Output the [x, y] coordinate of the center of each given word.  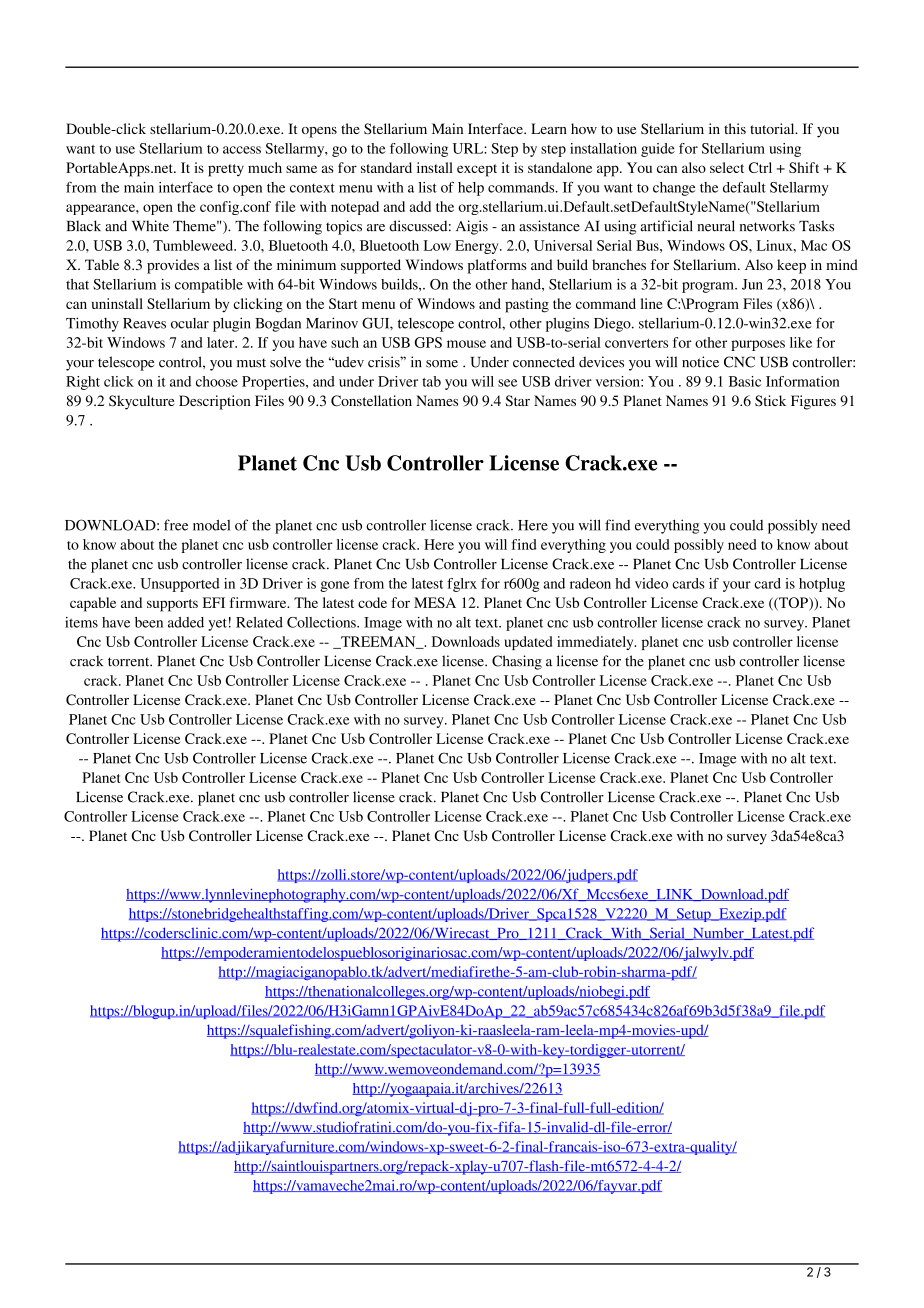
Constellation [371, 401]
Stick [770, 400]
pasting [527, 305]
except [477, 170]
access [242, 150]
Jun [752, 284]
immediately [596, 643]
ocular [190, 323]
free [176, 525]
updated [528, 643]
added [186, 622]
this [735, 128]
